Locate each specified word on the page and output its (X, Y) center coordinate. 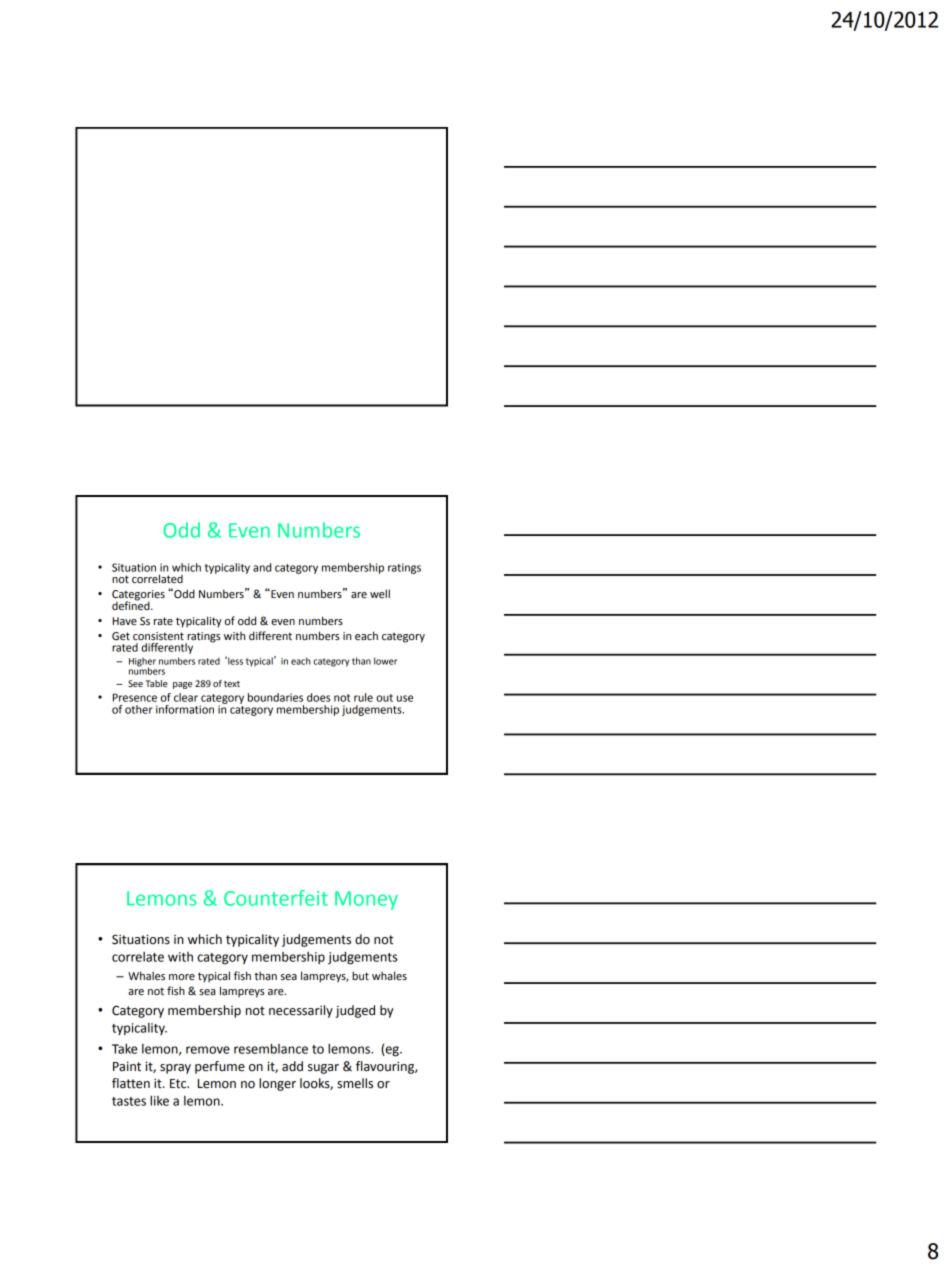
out (384, 698)
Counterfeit (276, 898)
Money (366, 900)
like (159, 1101)
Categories (138, 596)
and (262, 567)
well (380, 593)
